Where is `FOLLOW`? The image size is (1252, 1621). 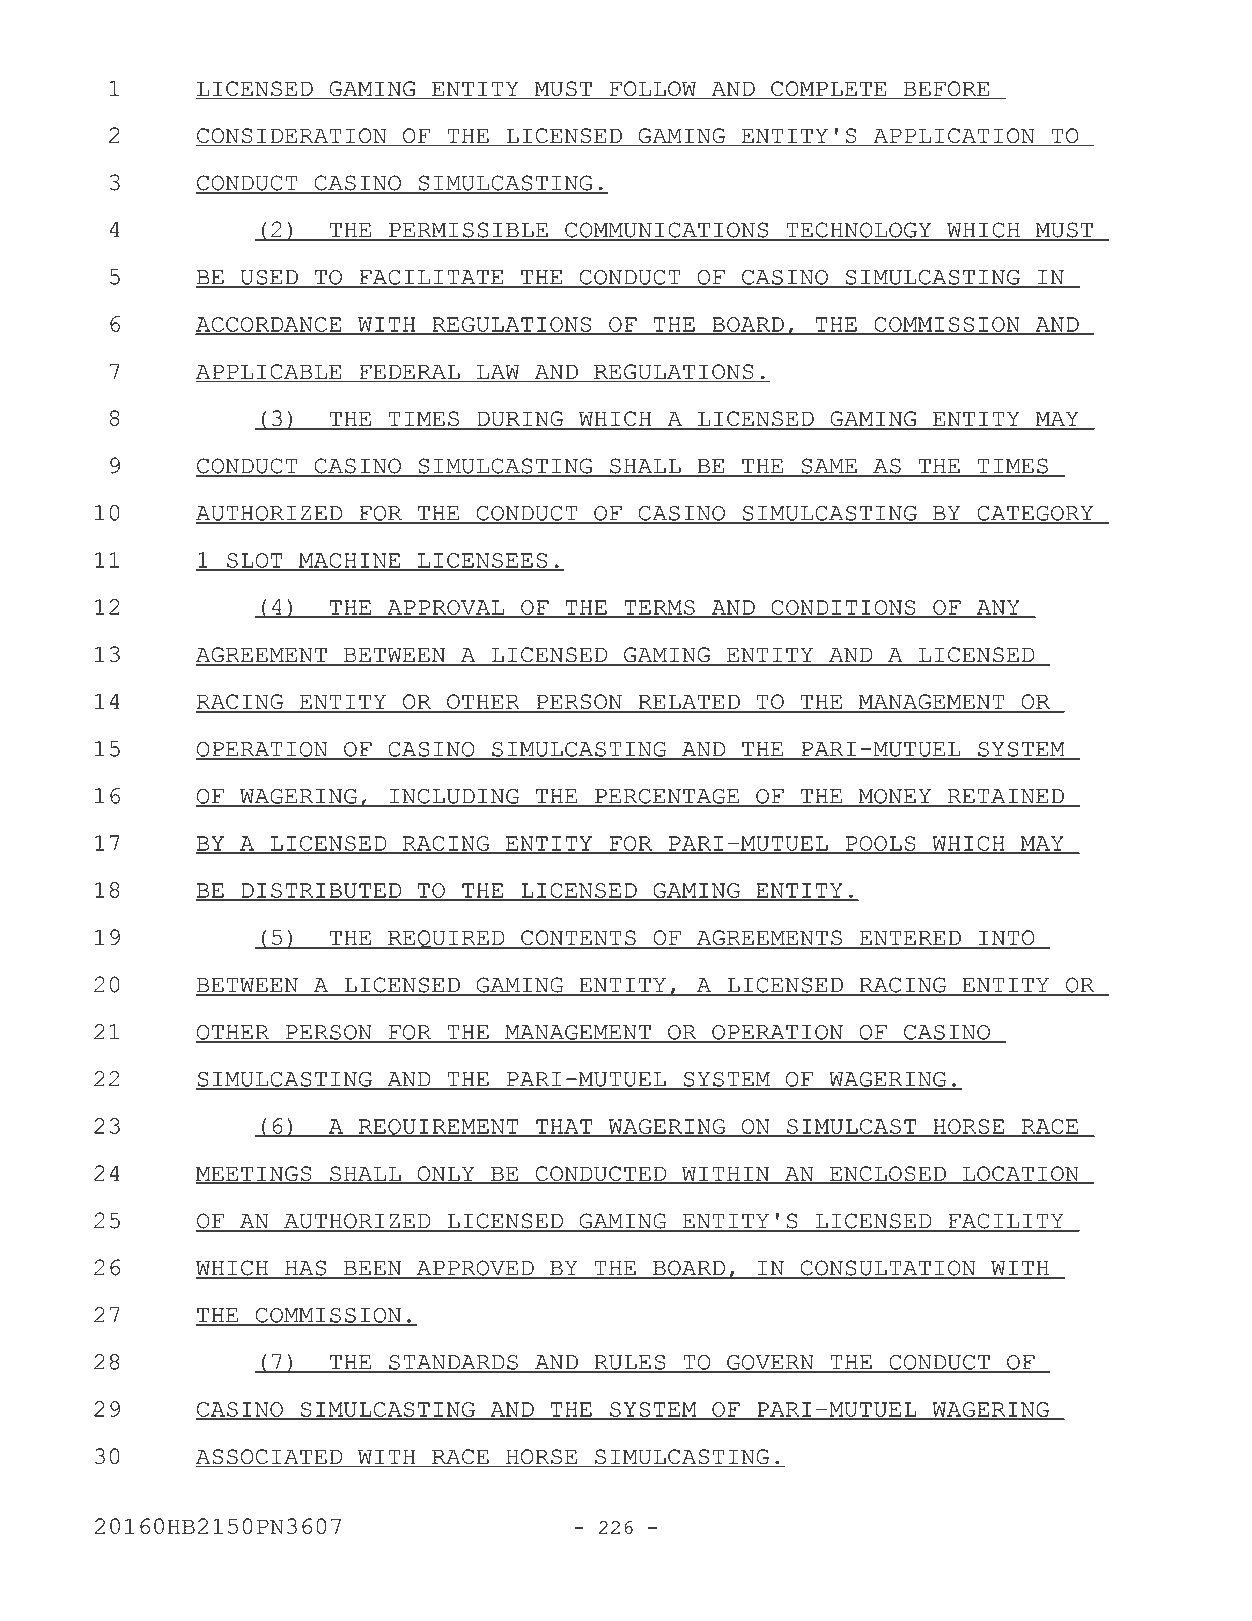 FOLLOW is located at coordinates (653, 90).
